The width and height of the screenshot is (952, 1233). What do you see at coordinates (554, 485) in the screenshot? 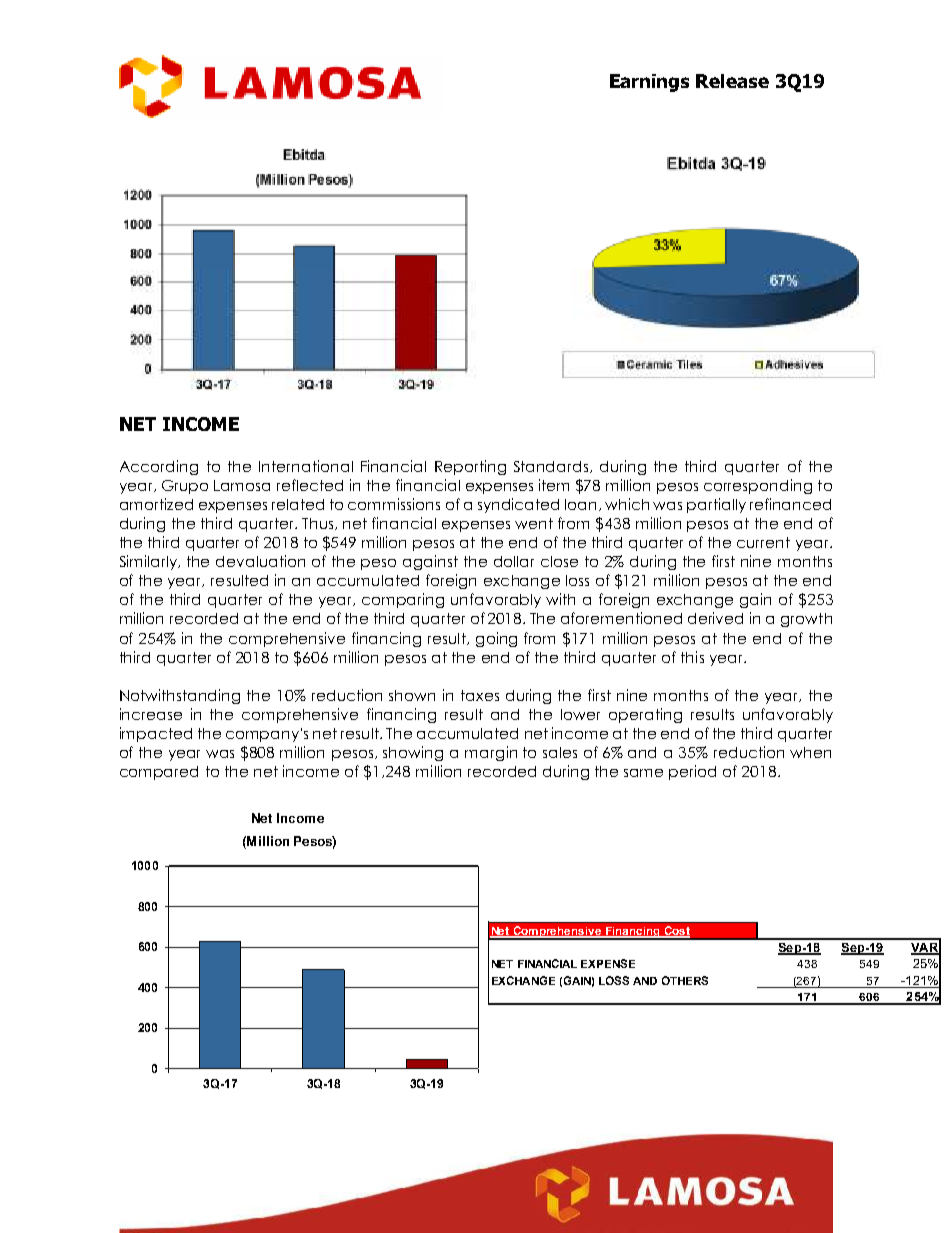
I see `item` at bounding box center [554, 485].
